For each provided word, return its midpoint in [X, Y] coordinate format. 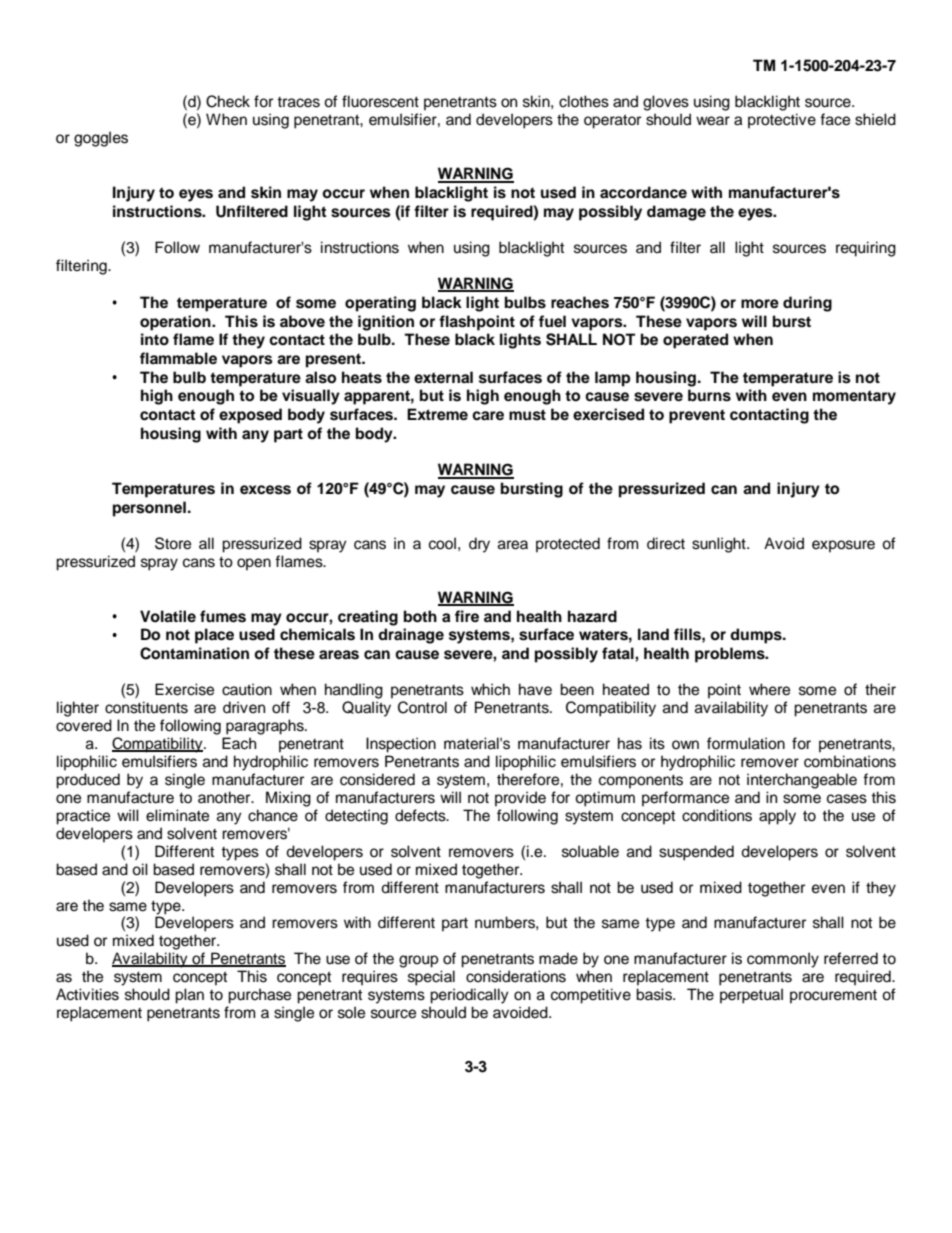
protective [782, 121]
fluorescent [380, 101]
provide [520, 799]
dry [479, 545]
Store [173, 543]
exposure [843, 546]
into [155, 339]
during [807, 304]
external [443, 377]
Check [228, 101]
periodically [469, 996]
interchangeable [802, 781]
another [225, 797]
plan [189, 996]
